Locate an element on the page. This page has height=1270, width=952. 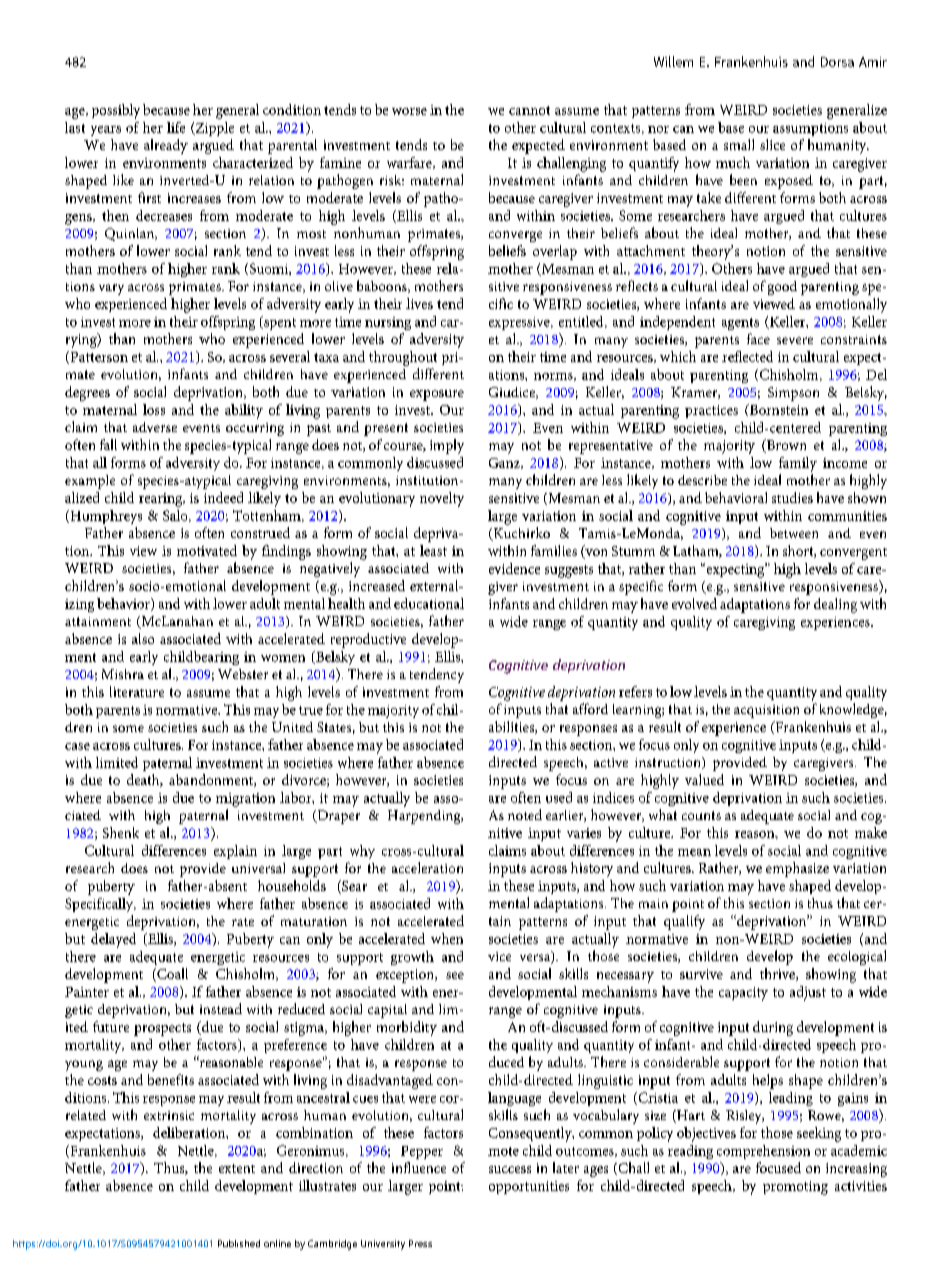
slice is located at coordinates (772, 144).
